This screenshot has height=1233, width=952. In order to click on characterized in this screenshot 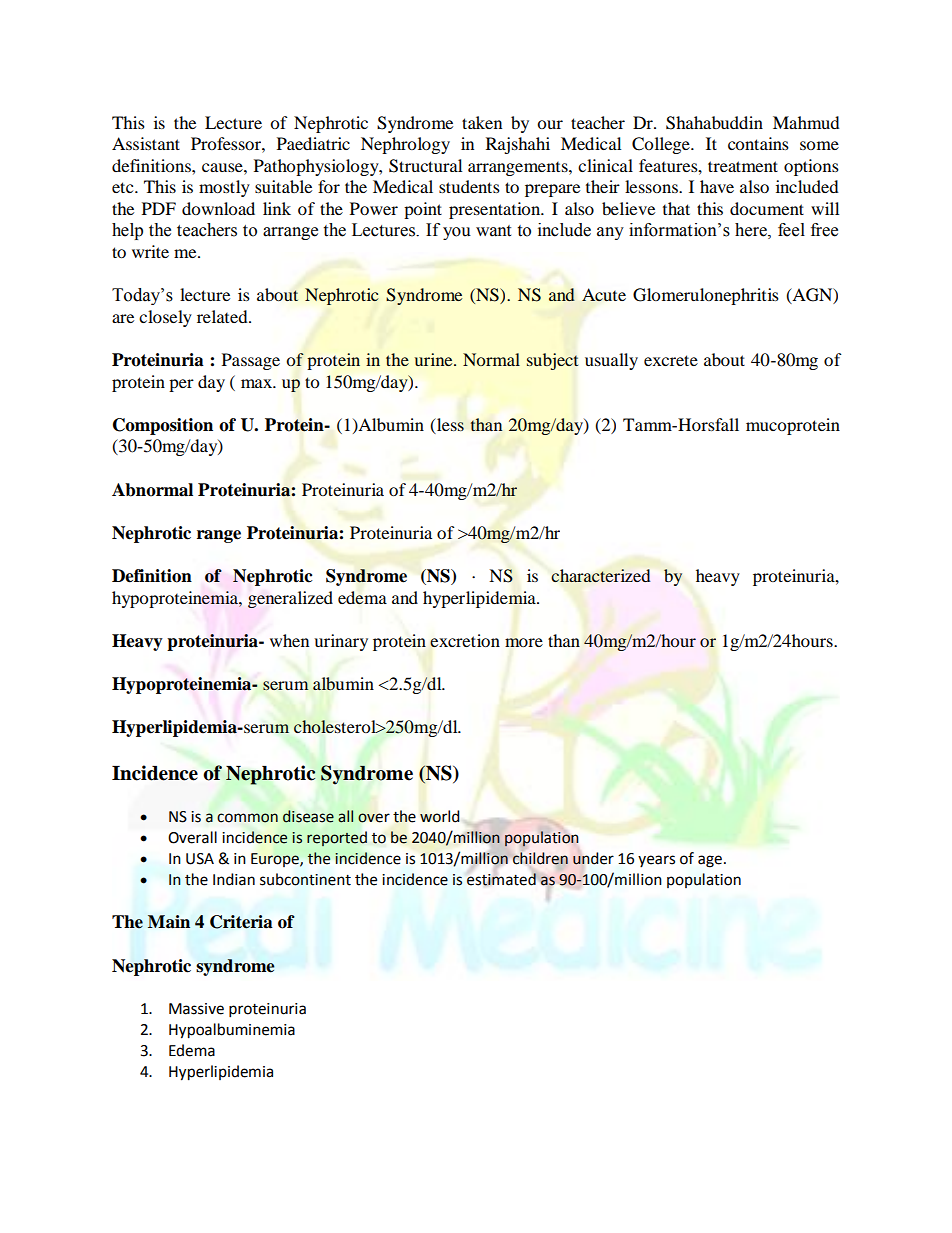, I will do `click(600, 576)`.
